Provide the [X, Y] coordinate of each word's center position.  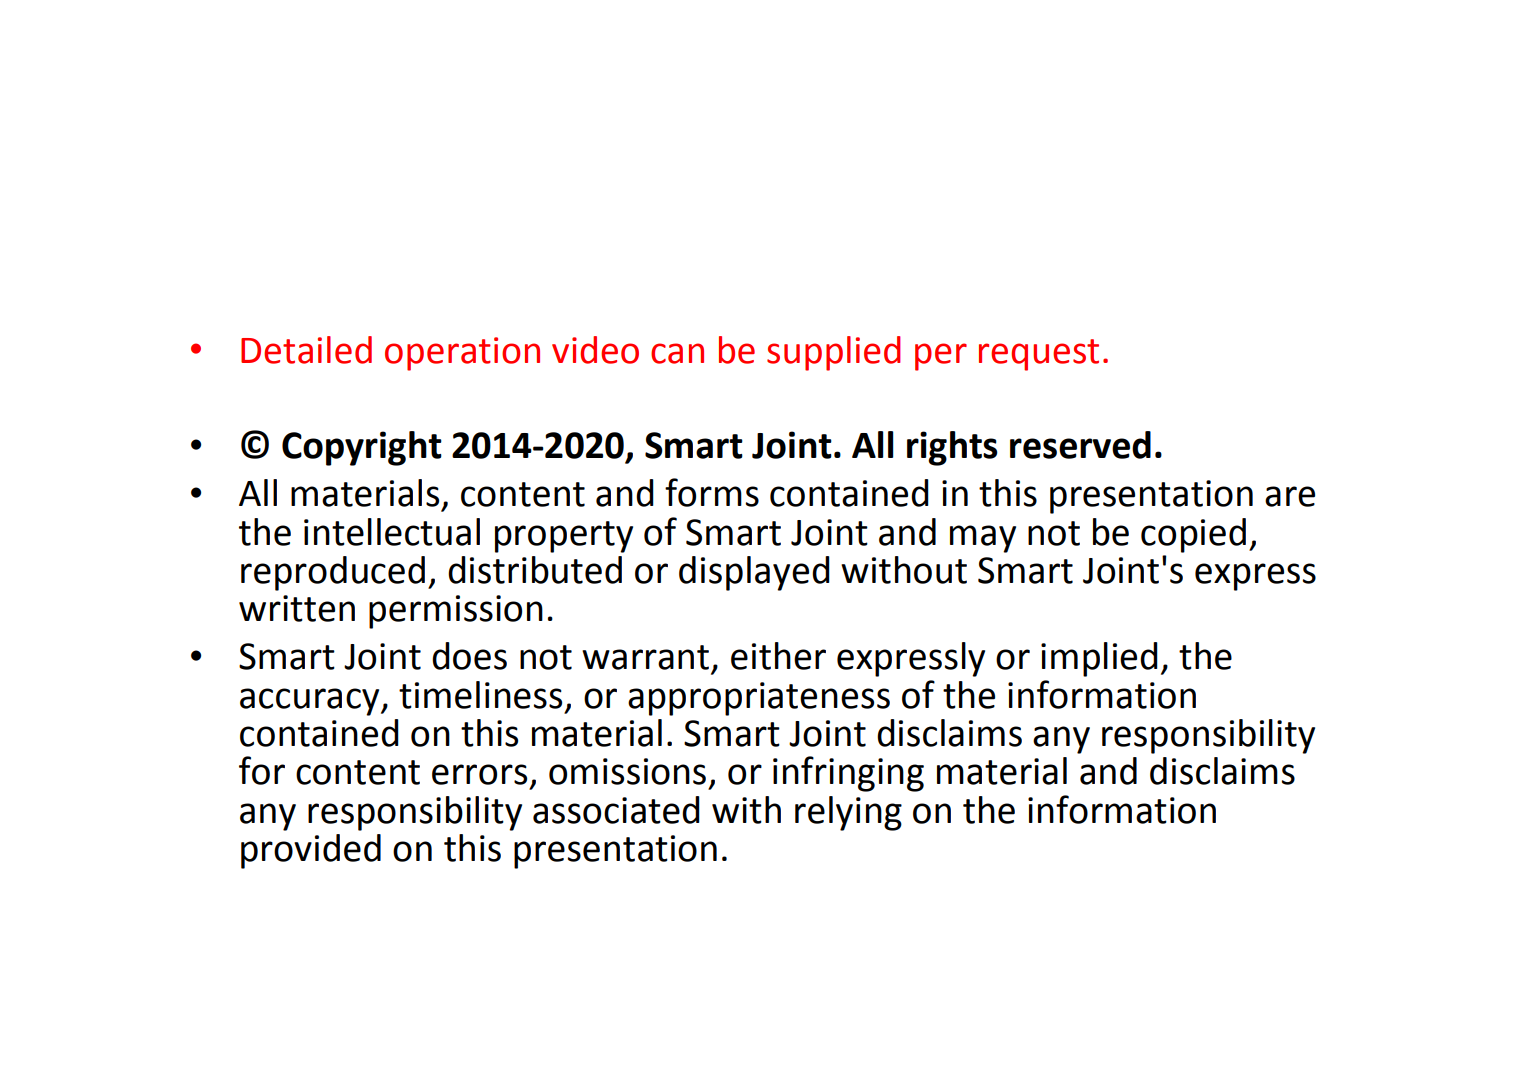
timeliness [480, 695]
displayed [754, 573]
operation [462, 354]
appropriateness [759, 699]
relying [848, 813]
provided [311, 851]
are [1290, 496]
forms [712, 492]
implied [1099, 659]
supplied [834, 353]
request [1039, 355]
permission [456, 612]
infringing [848, 774]
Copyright [362, 448]
